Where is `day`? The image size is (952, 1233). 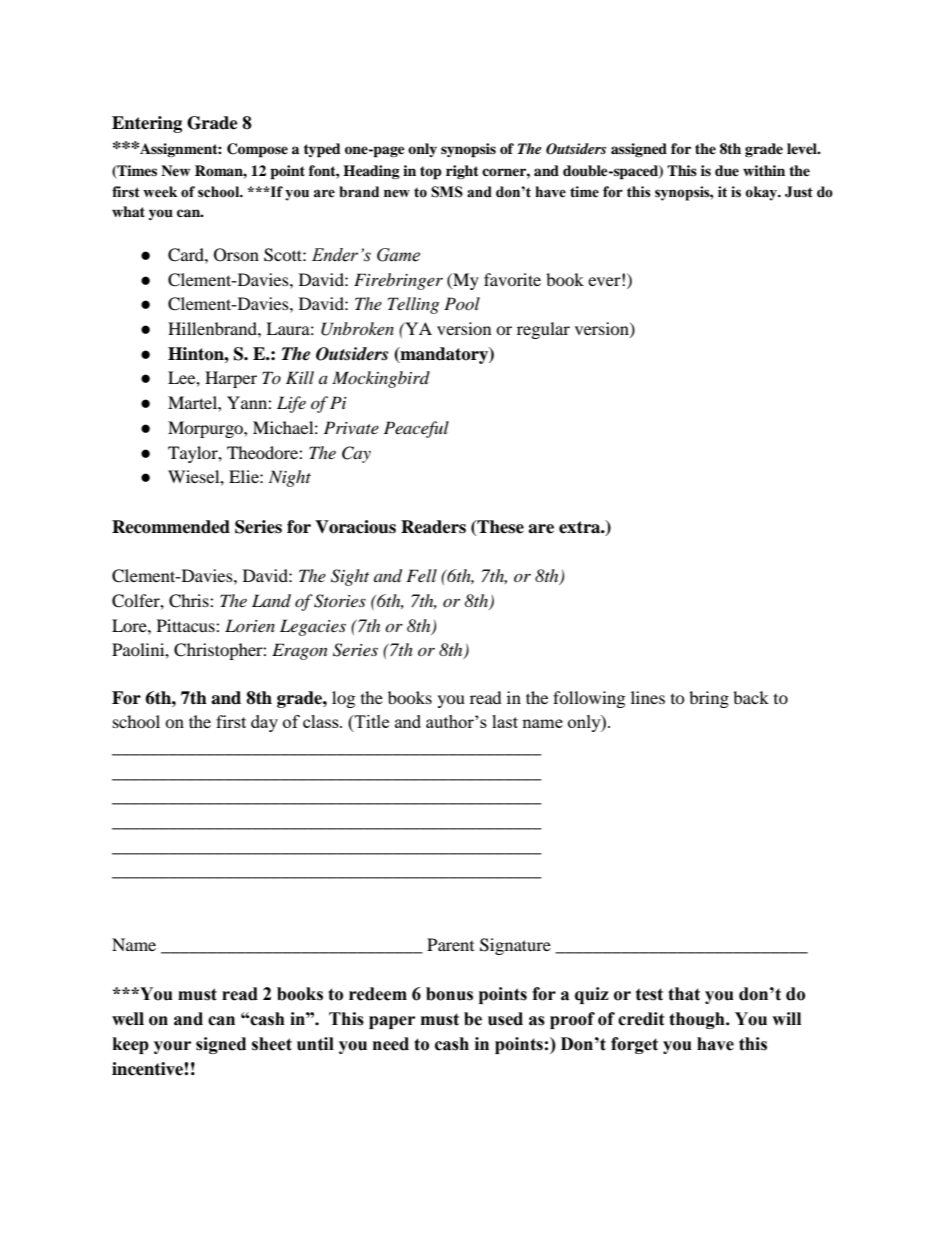
day is located at coordinates (264, 723).
